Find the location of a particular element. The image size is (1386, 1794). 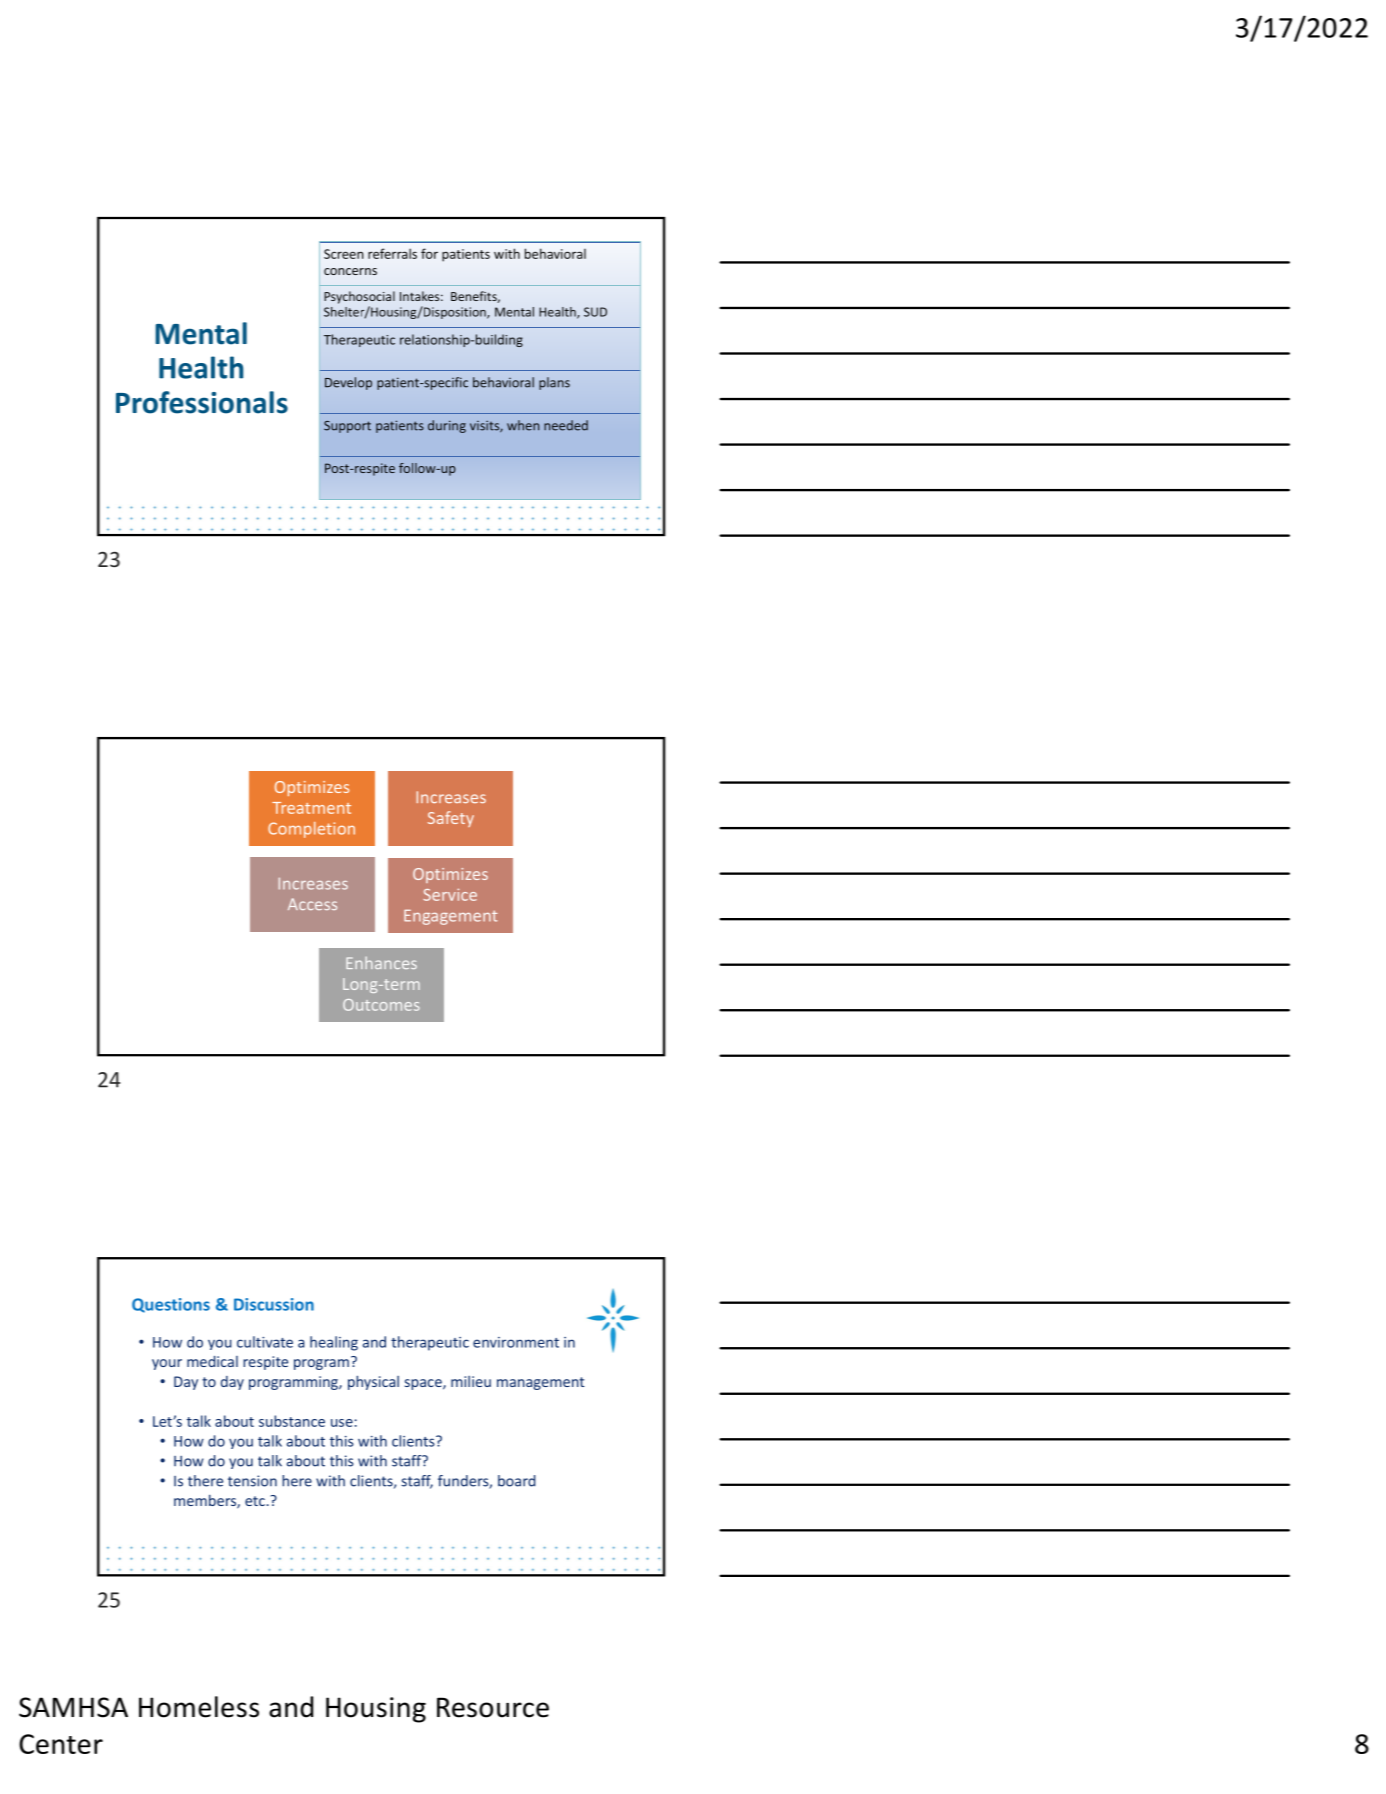

Outcomes is located at coordinates (381, 1005).
